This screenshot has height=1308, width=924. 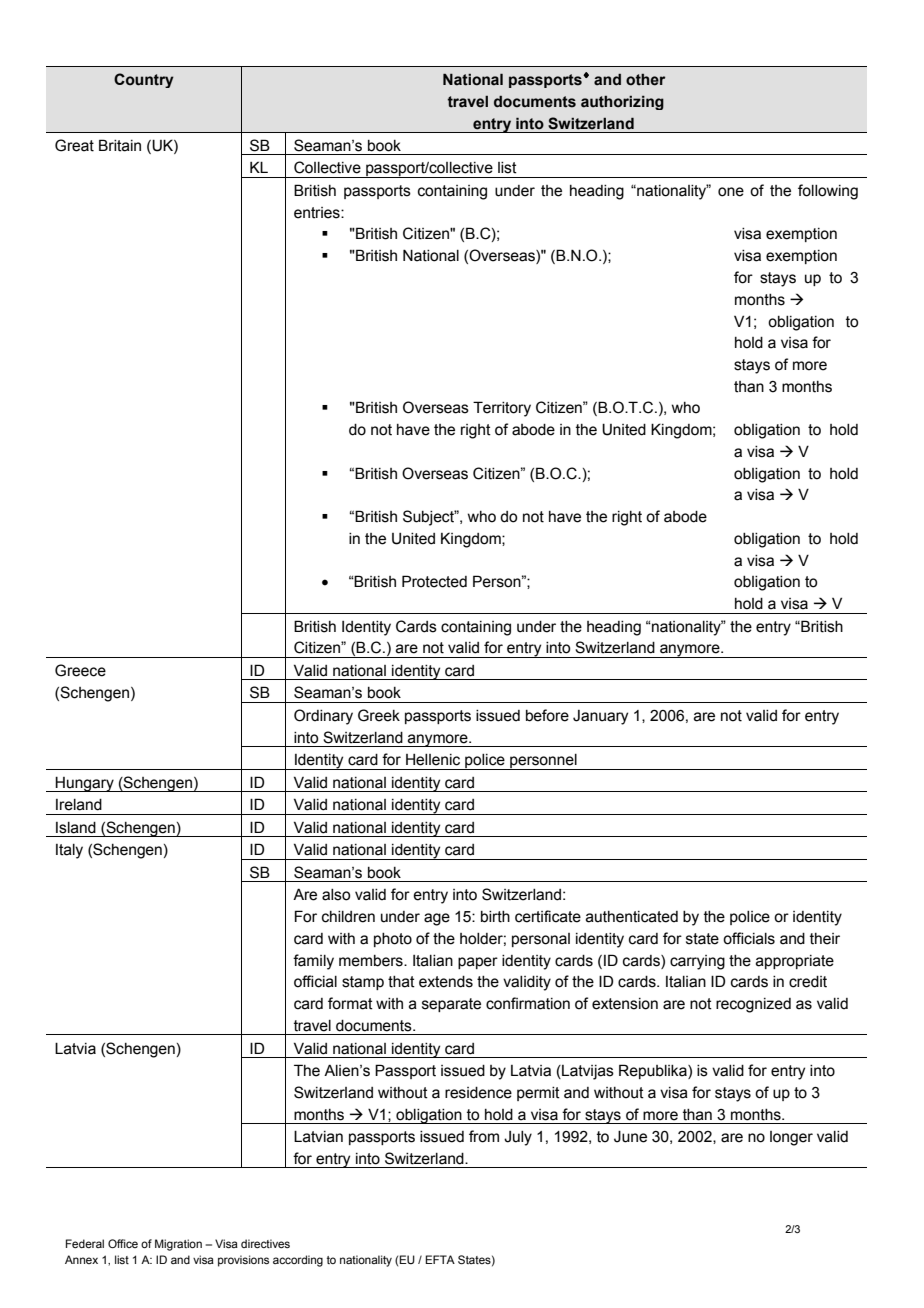 What do you see at coordinates (600, 717) in the screenshot?
I see `January` at bounding box center [600, 717].
